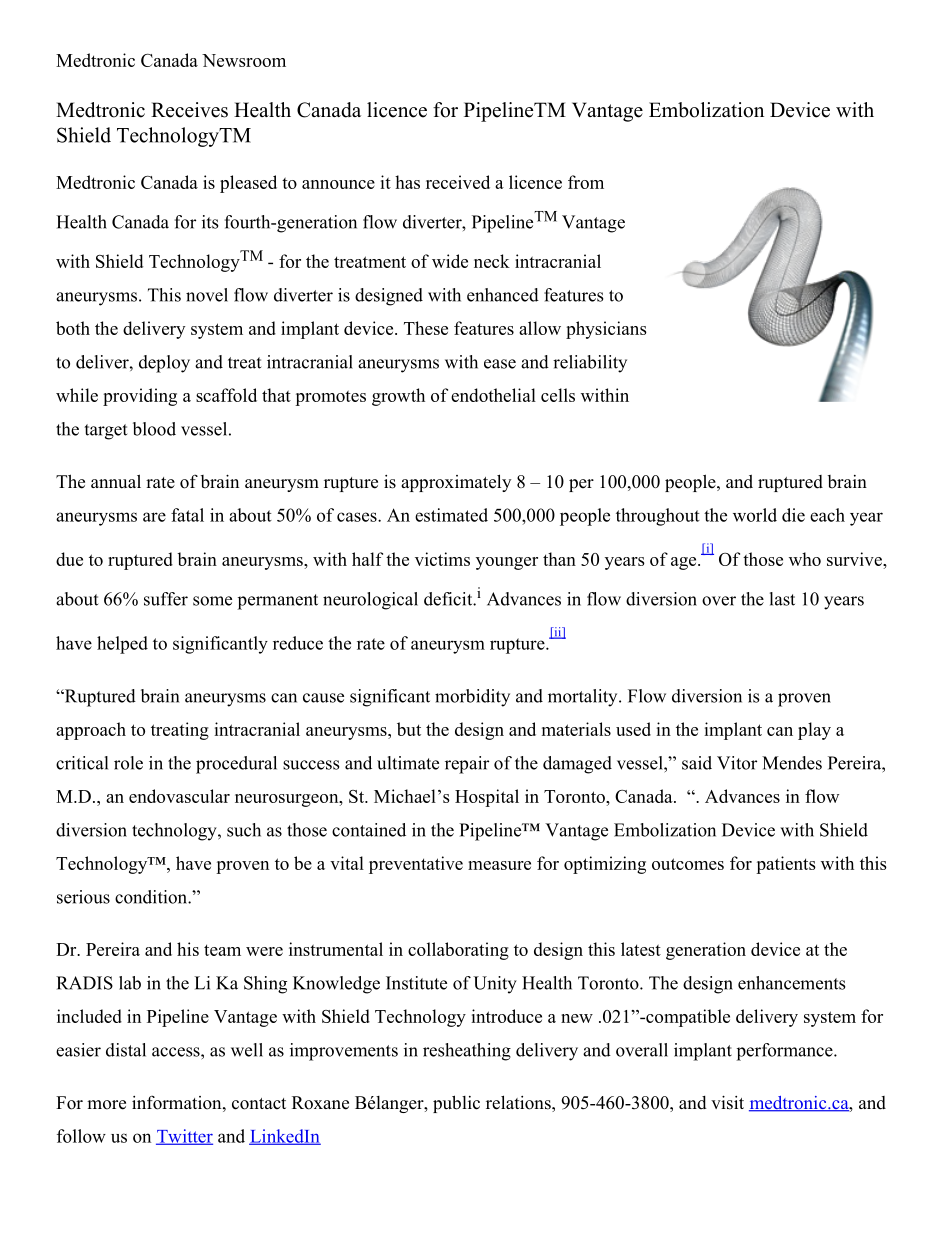 Image resolution: width=952 pixels, height=1233 pixels. What do you see at coordinates (472, 698) in the page?
I see `morbidity` at bounding box center [472, 698].
